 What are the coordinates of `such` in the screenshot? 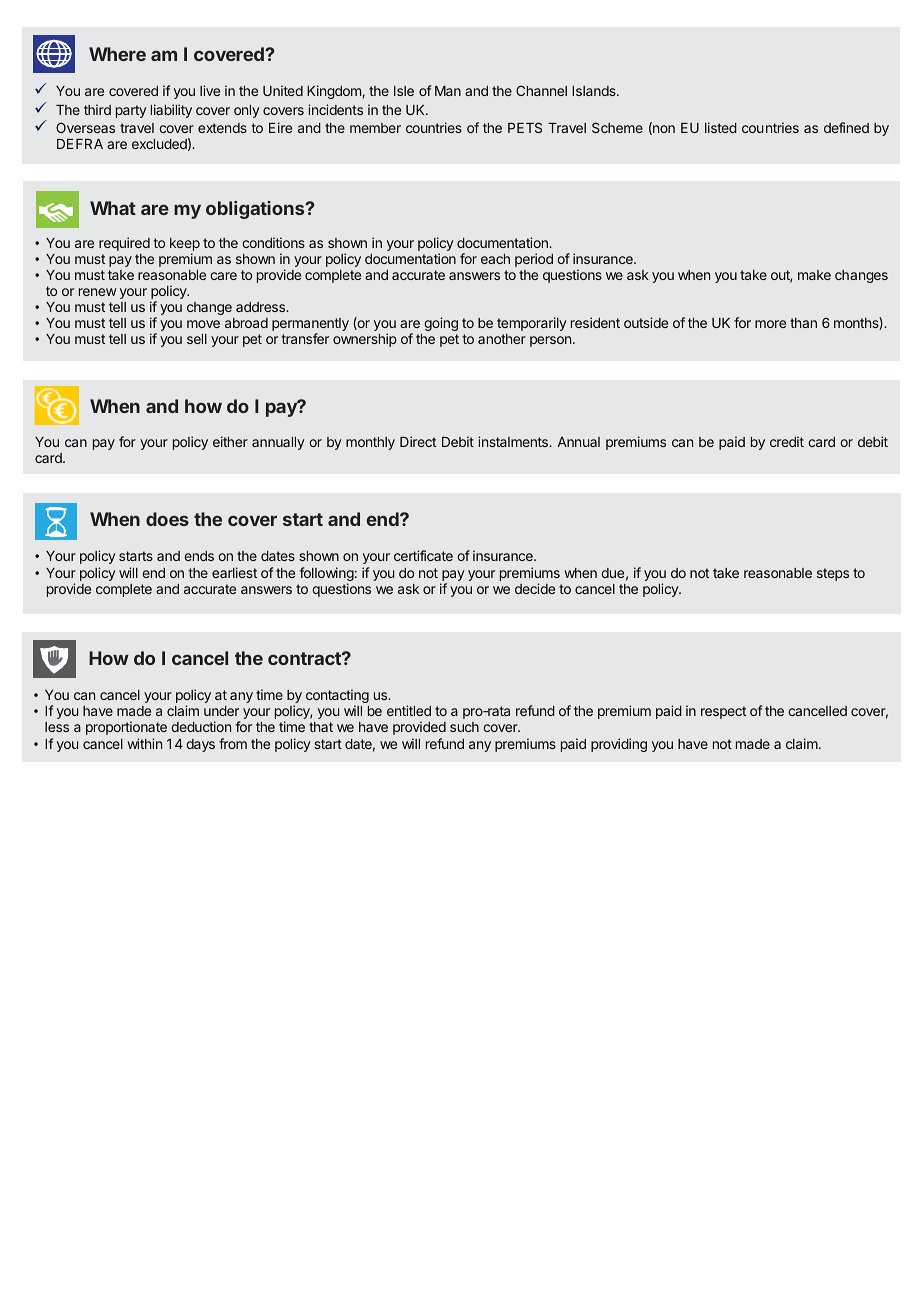 It's located at (464, 727).
